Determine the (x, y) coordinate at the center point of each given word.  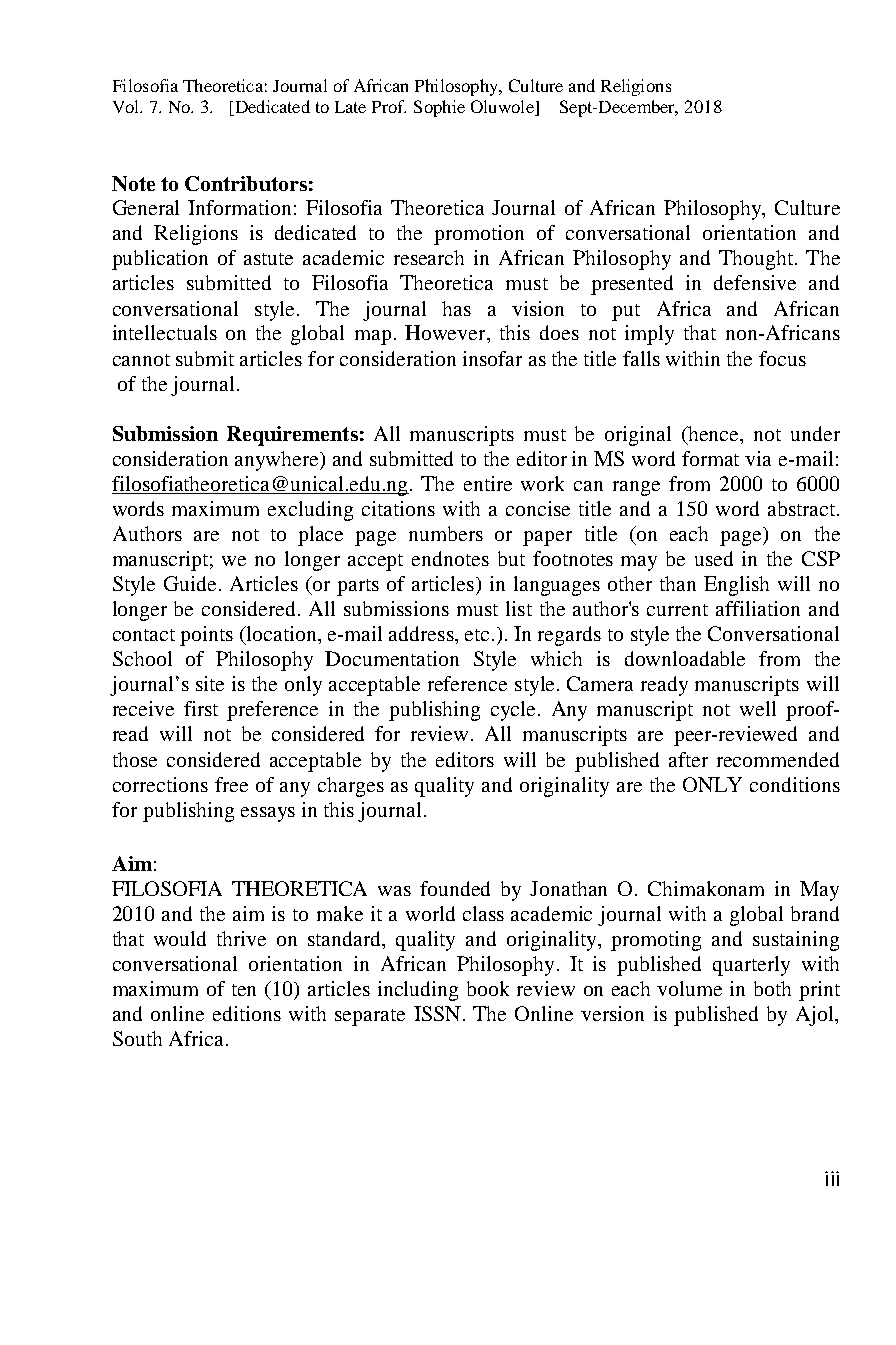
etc (477, 635)
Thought (757, 260)
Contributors (246, 183)
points (206, 636)
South (137, 1038)
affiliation (758, 608)
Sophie (439, 108)
